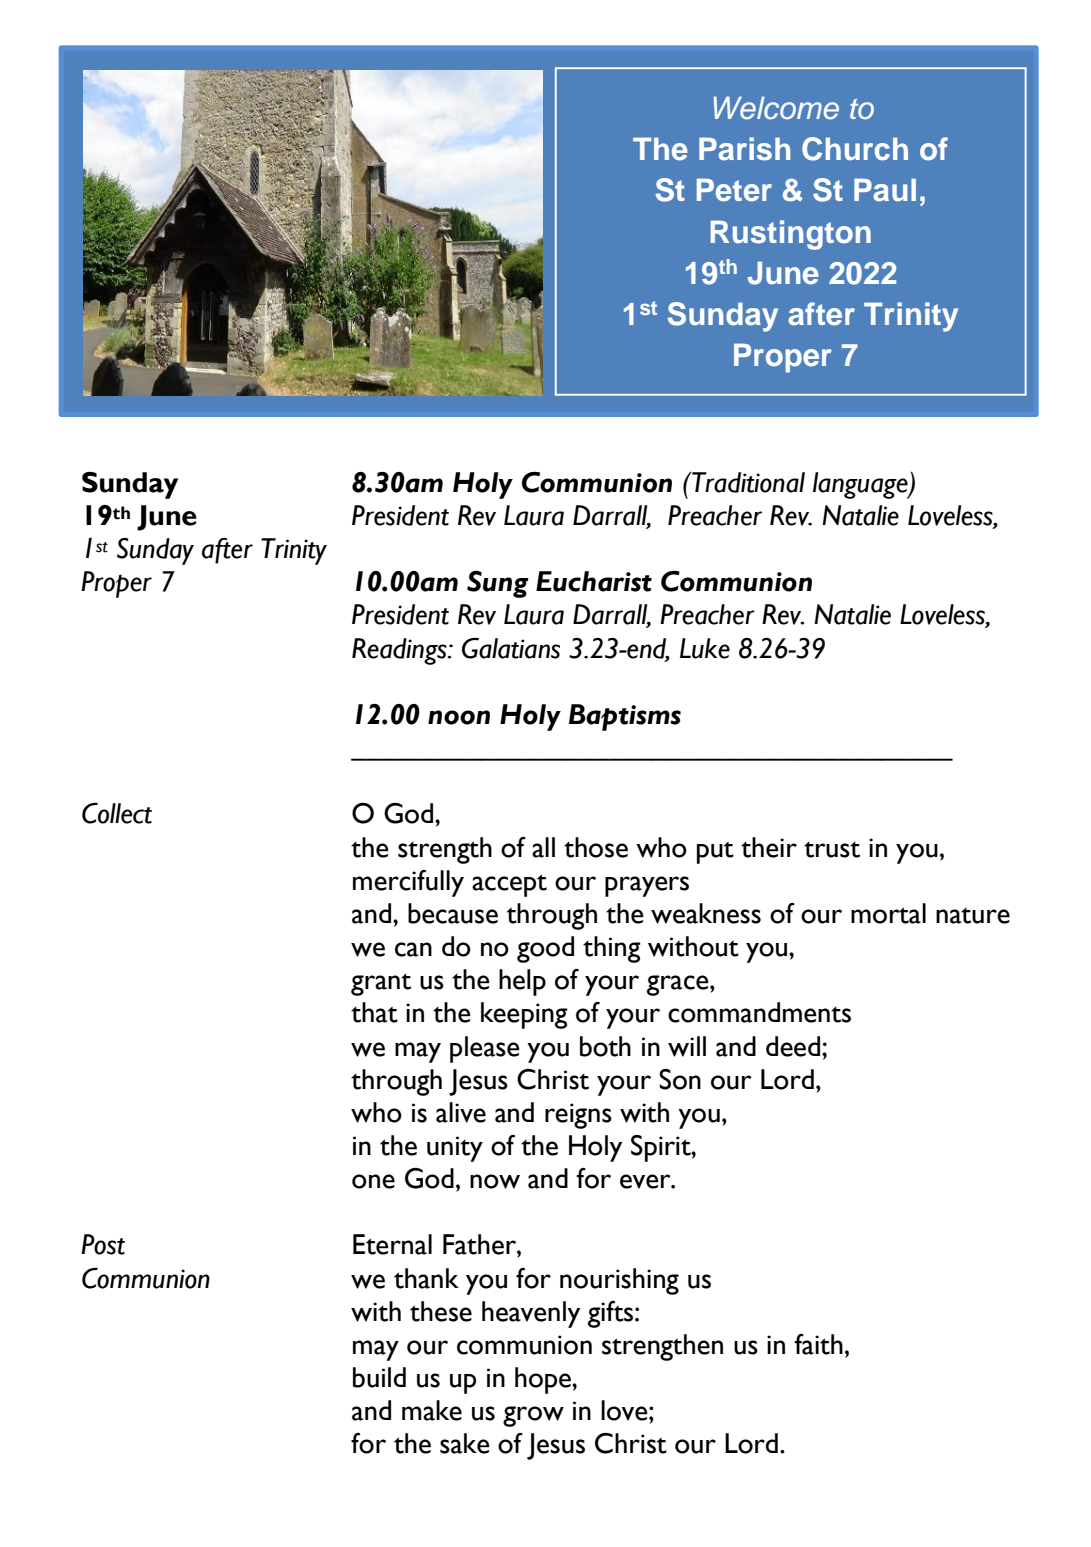  I want to click on Peter, so click(734, 190).
